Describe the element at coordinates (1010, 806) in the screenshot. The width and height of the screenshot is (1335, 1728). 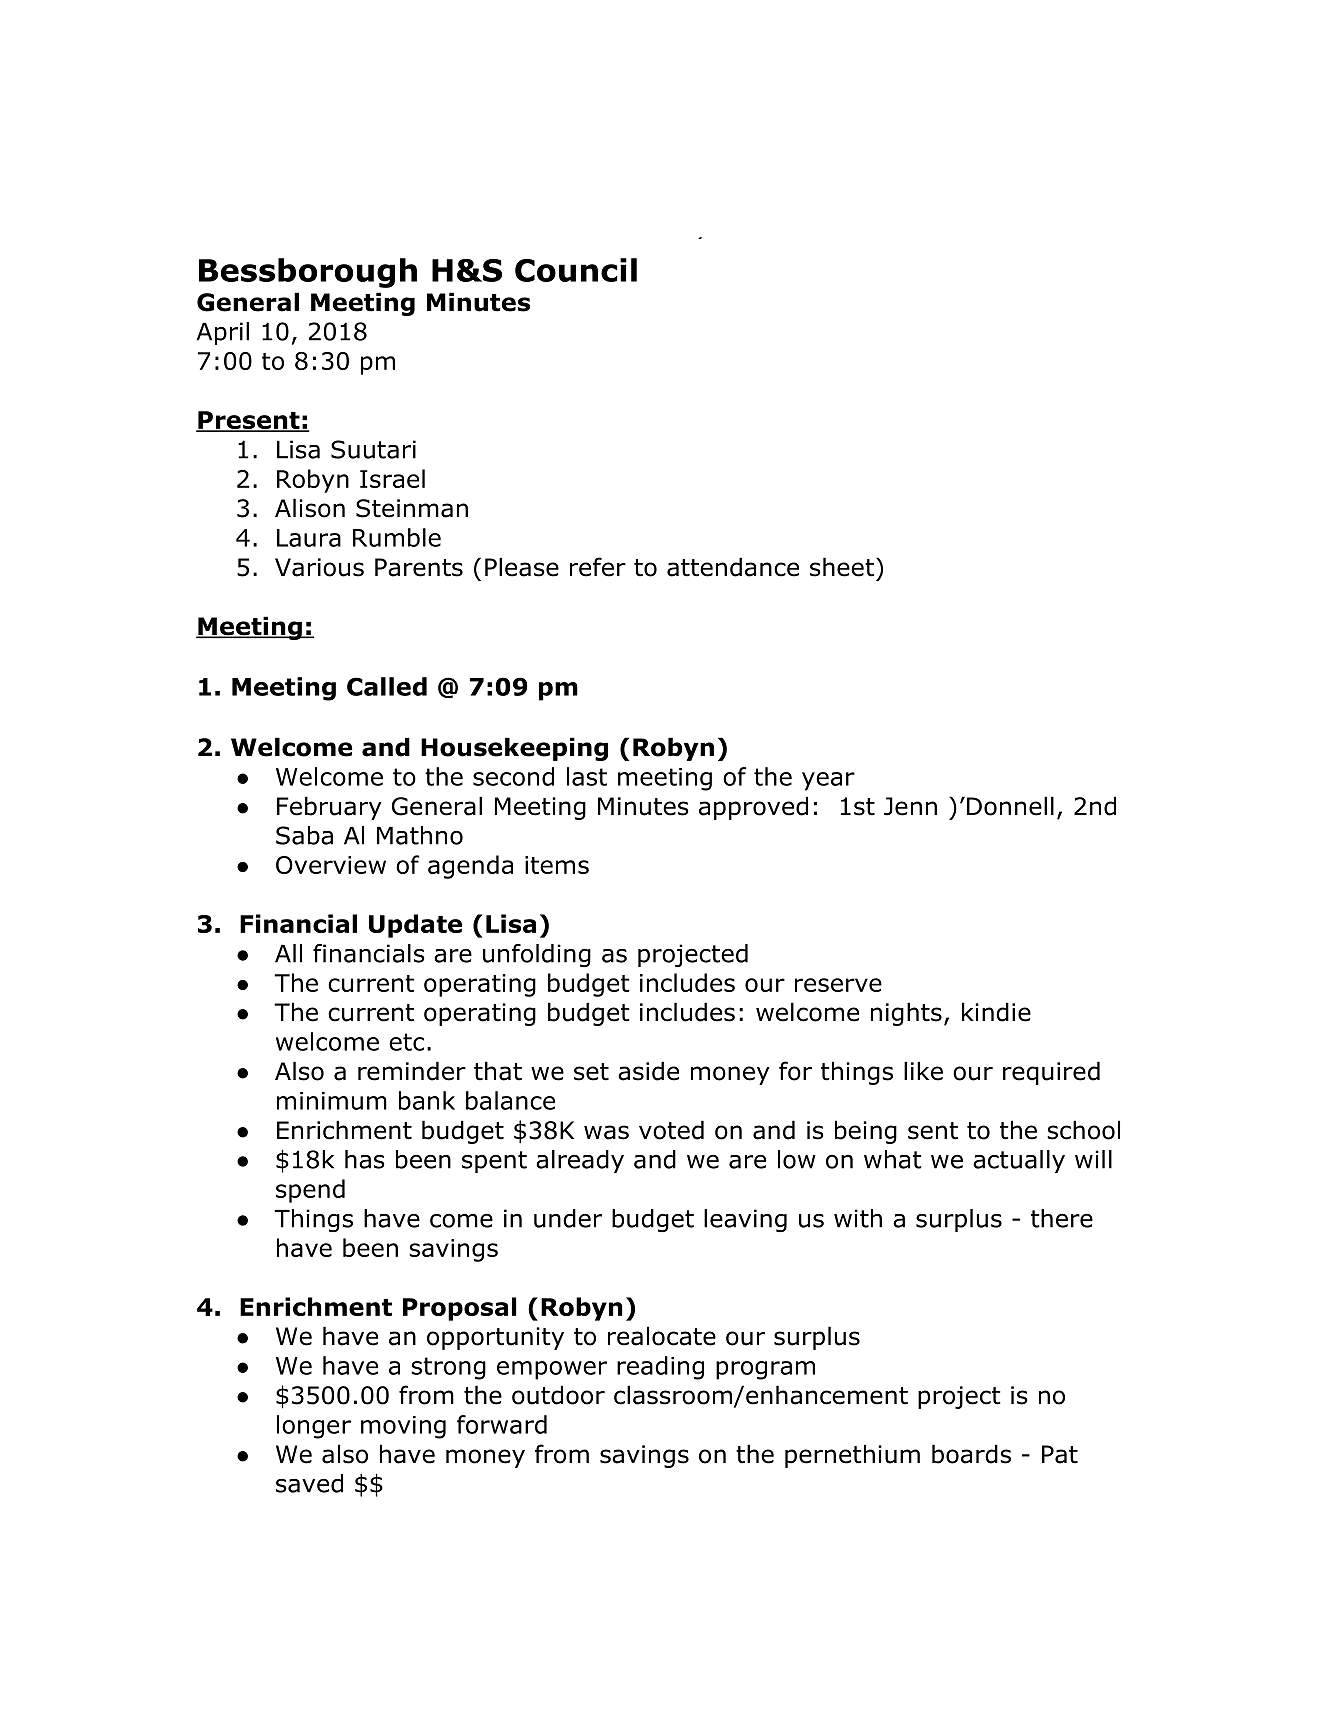
I see `Donnell` at that location.
